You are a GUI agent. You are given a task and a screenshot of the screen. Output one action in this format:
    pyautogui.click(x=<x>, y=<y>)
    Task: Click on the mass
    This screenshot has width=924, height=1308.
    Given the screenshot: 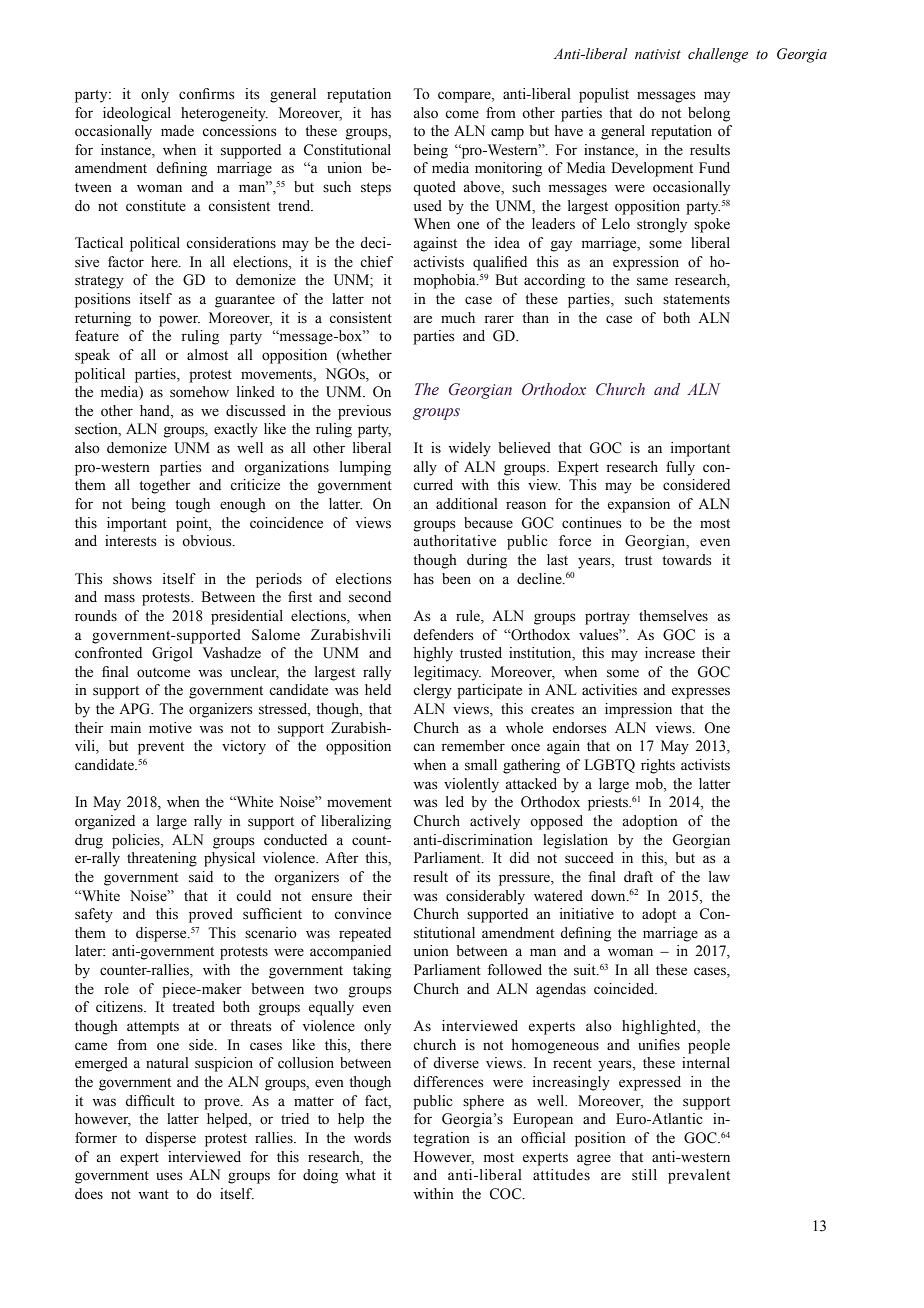 What is the action you would take?
    pyautogui.click(x=119, y=598)
